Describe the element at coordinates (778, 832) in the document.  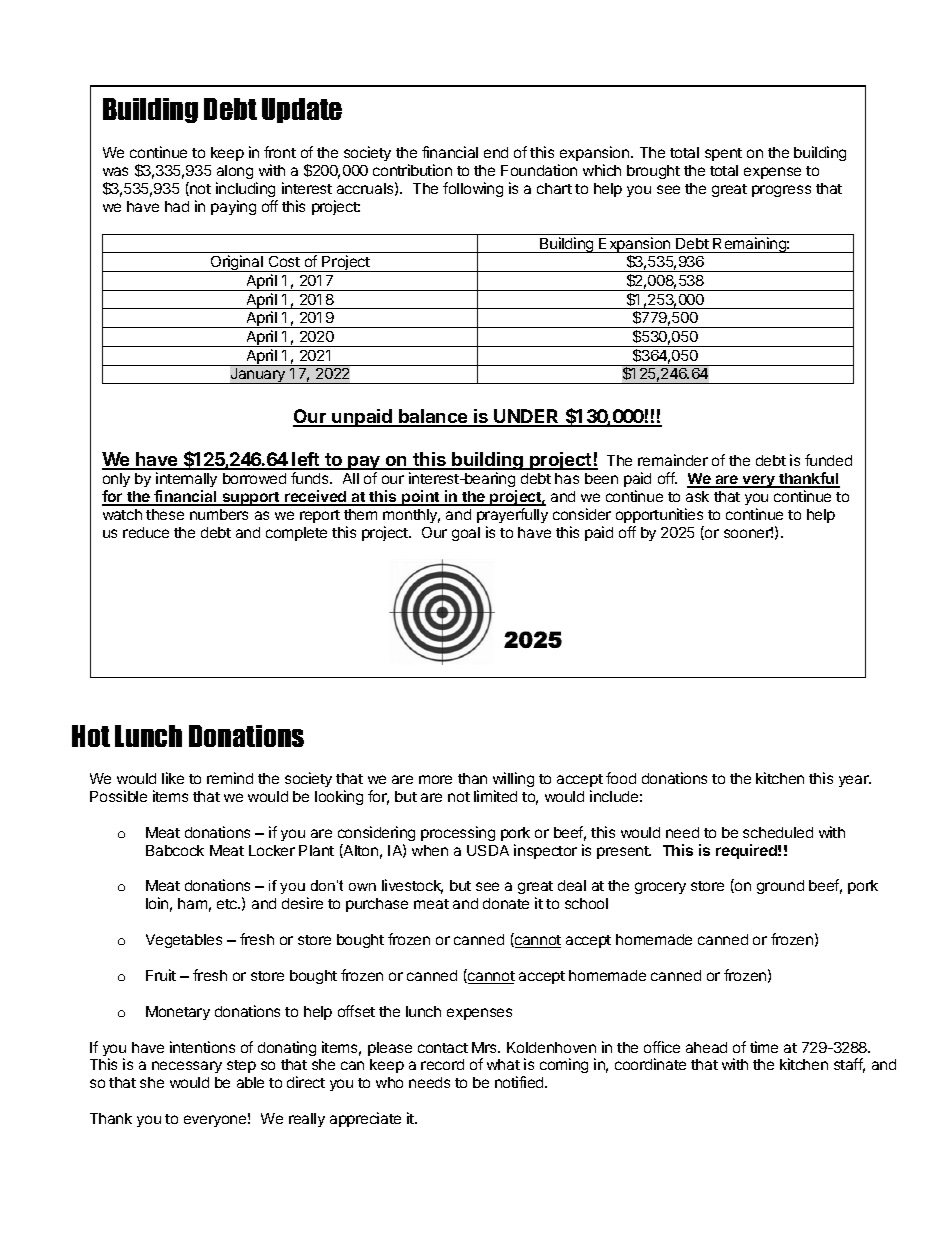
I see `scheduled` at that location.
